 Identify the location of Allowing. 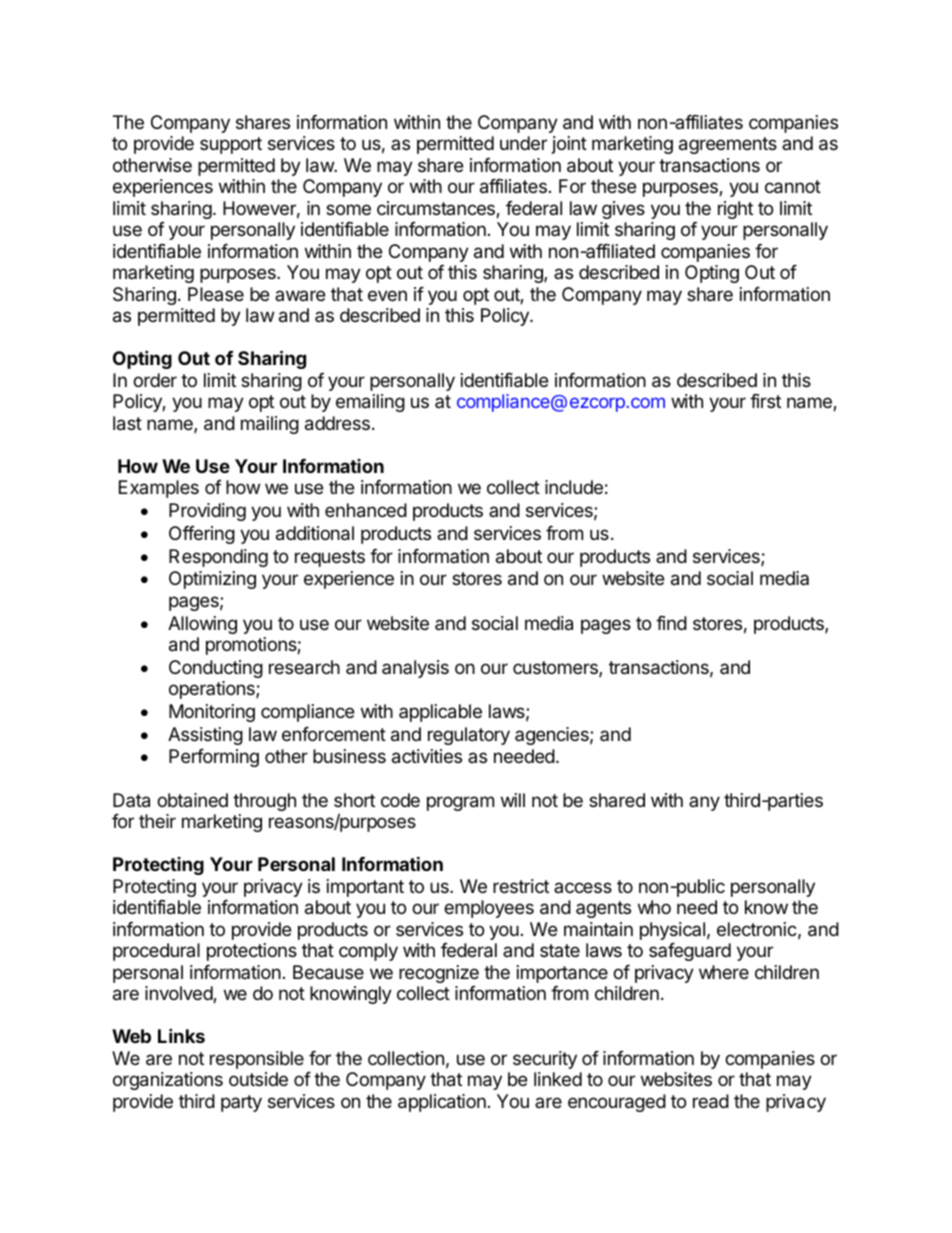
(202, 625).
